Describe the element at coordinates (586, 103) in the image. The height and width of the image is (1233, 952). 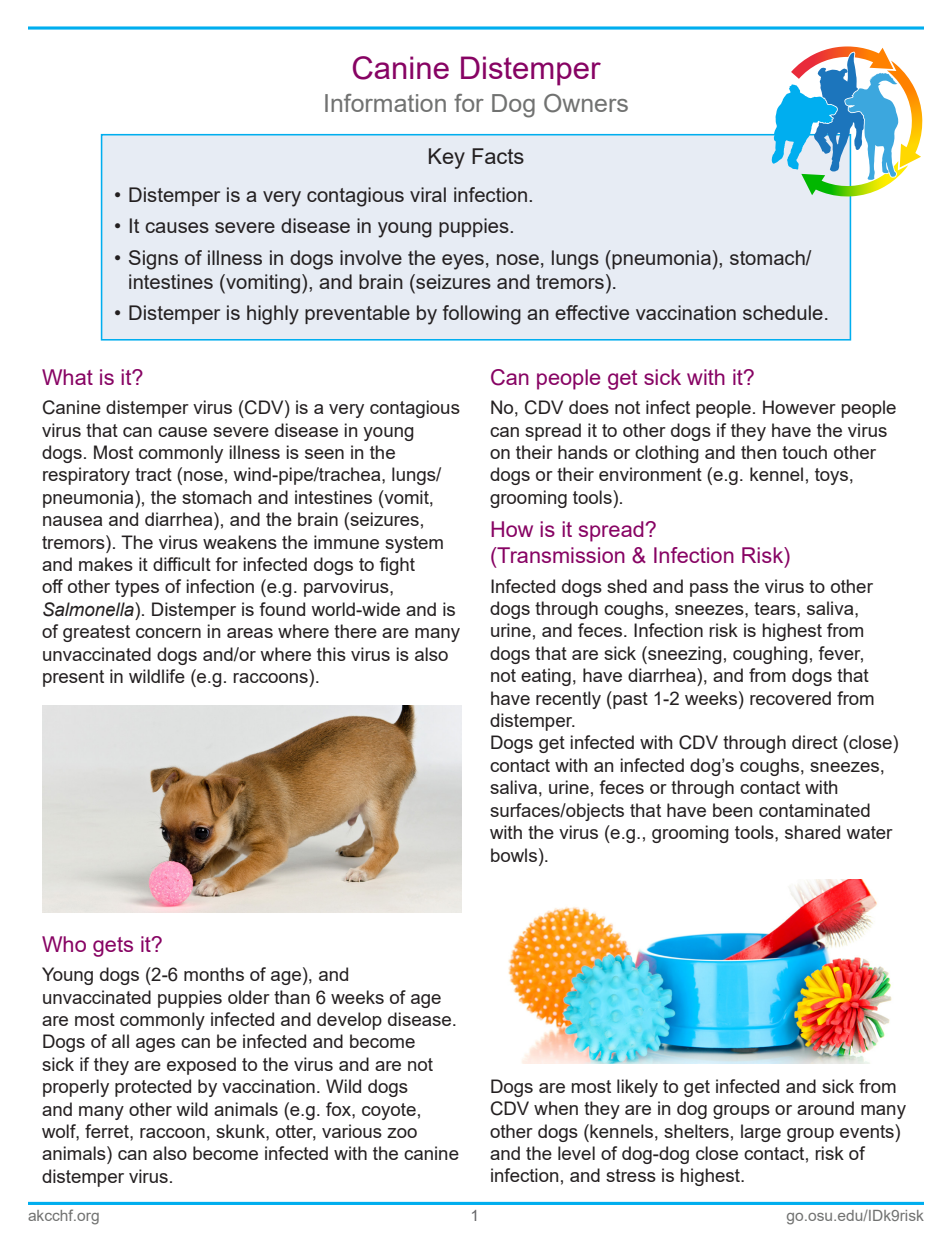
I see `Owners` at that location.
